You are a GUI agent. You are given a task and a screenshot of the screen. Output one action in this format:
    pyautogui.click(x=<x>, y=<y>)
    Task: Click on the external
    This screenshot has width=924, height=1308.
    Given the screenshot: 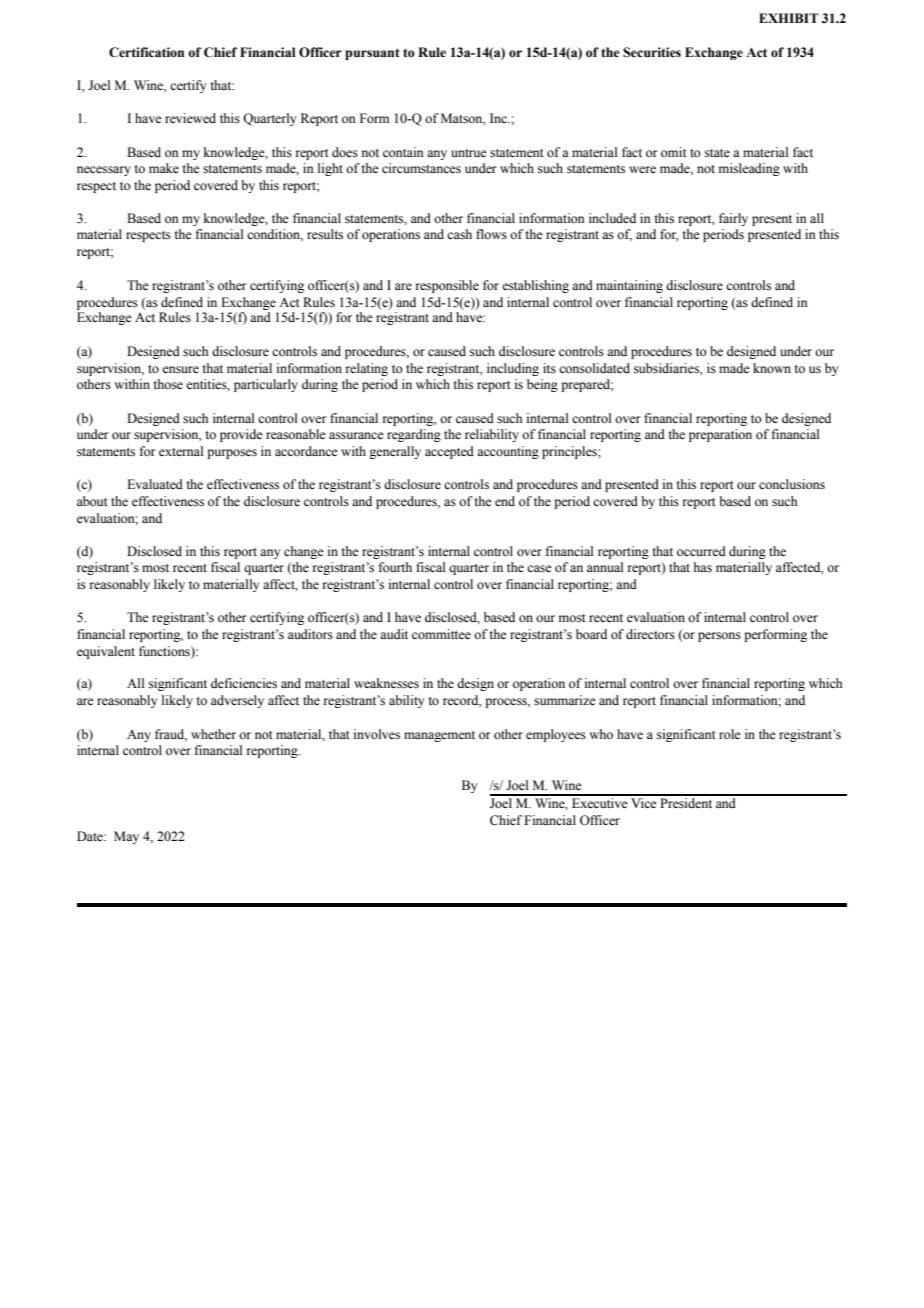 What is the action you would take?
    pyautogui.click(x=181, y=451)
